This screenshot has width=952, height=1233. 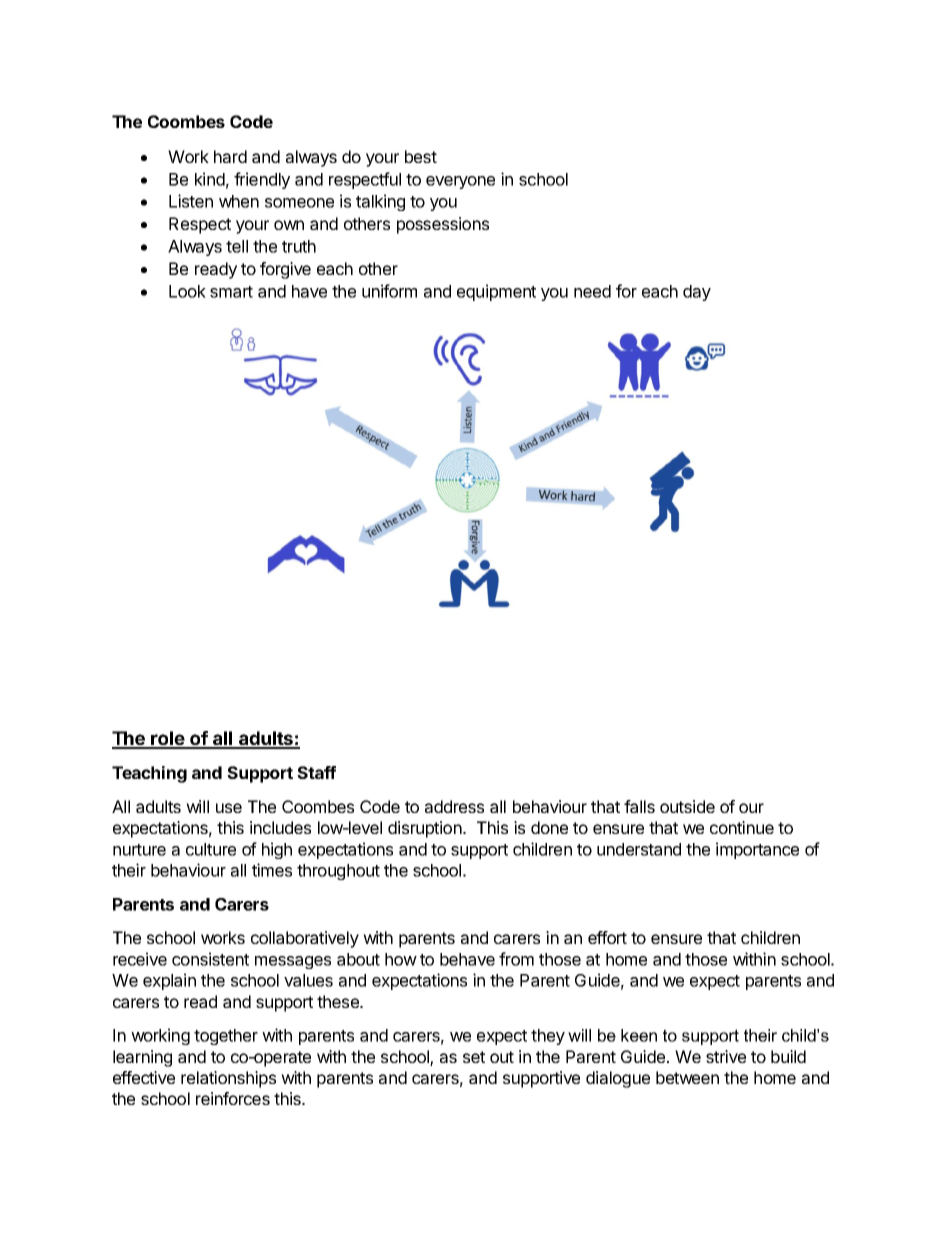 I want to click on outside, so click(x=687, y=806).
